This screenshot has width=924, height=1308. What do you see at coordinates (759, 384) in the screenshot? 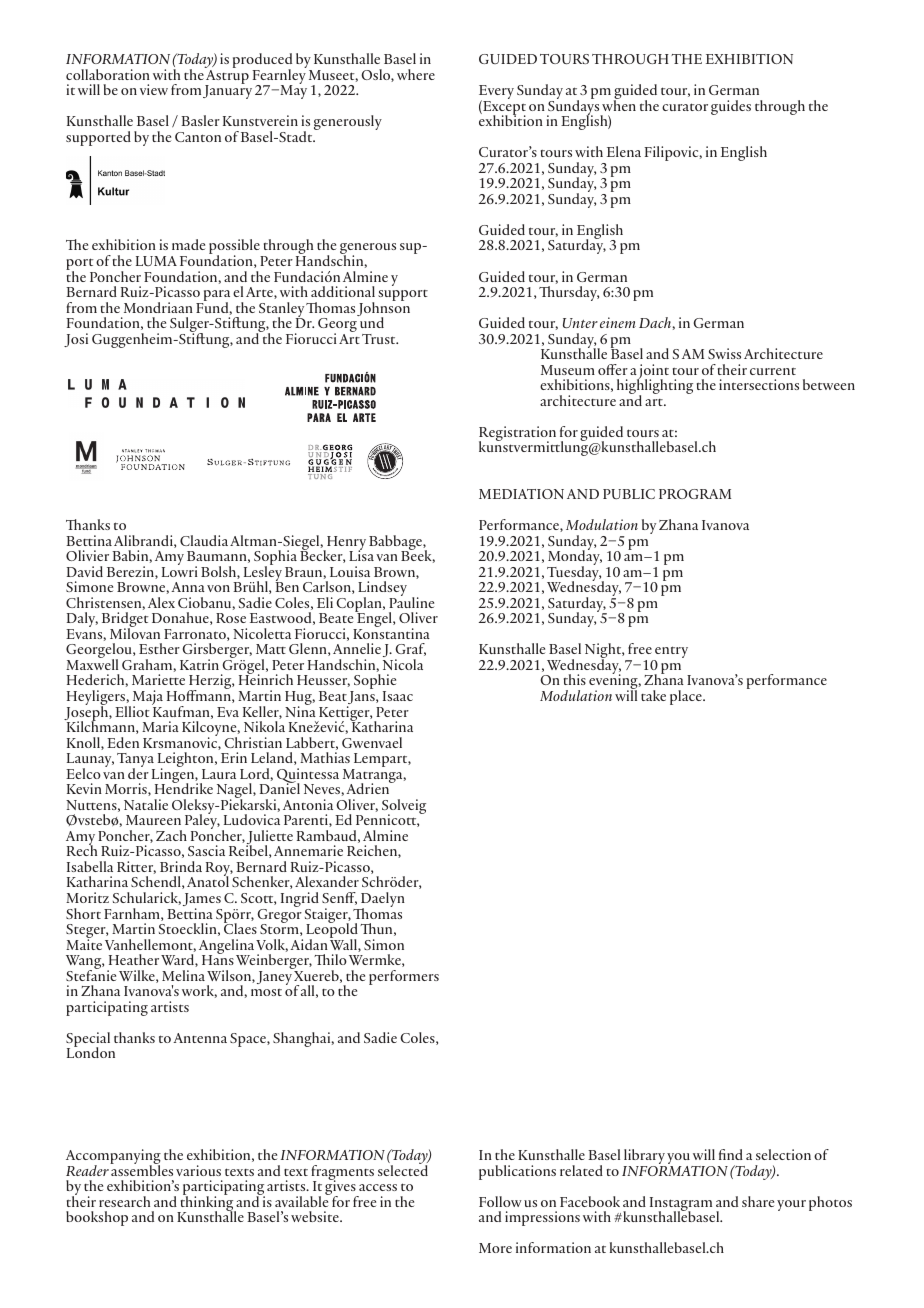
I see `intersections` at bounding box center [759, 384].
